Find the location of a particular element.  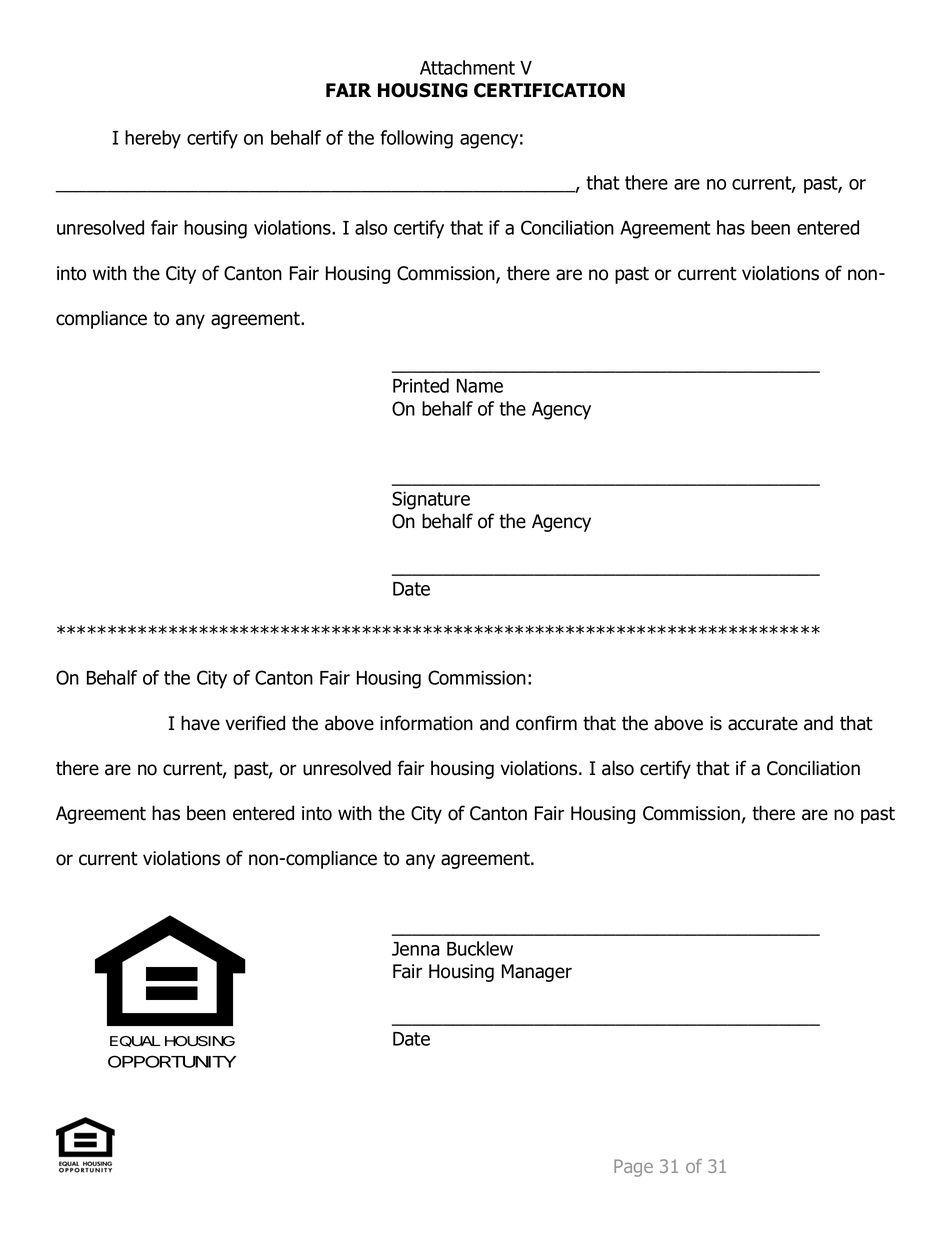

Manager is located at coordinates (537, 973).
